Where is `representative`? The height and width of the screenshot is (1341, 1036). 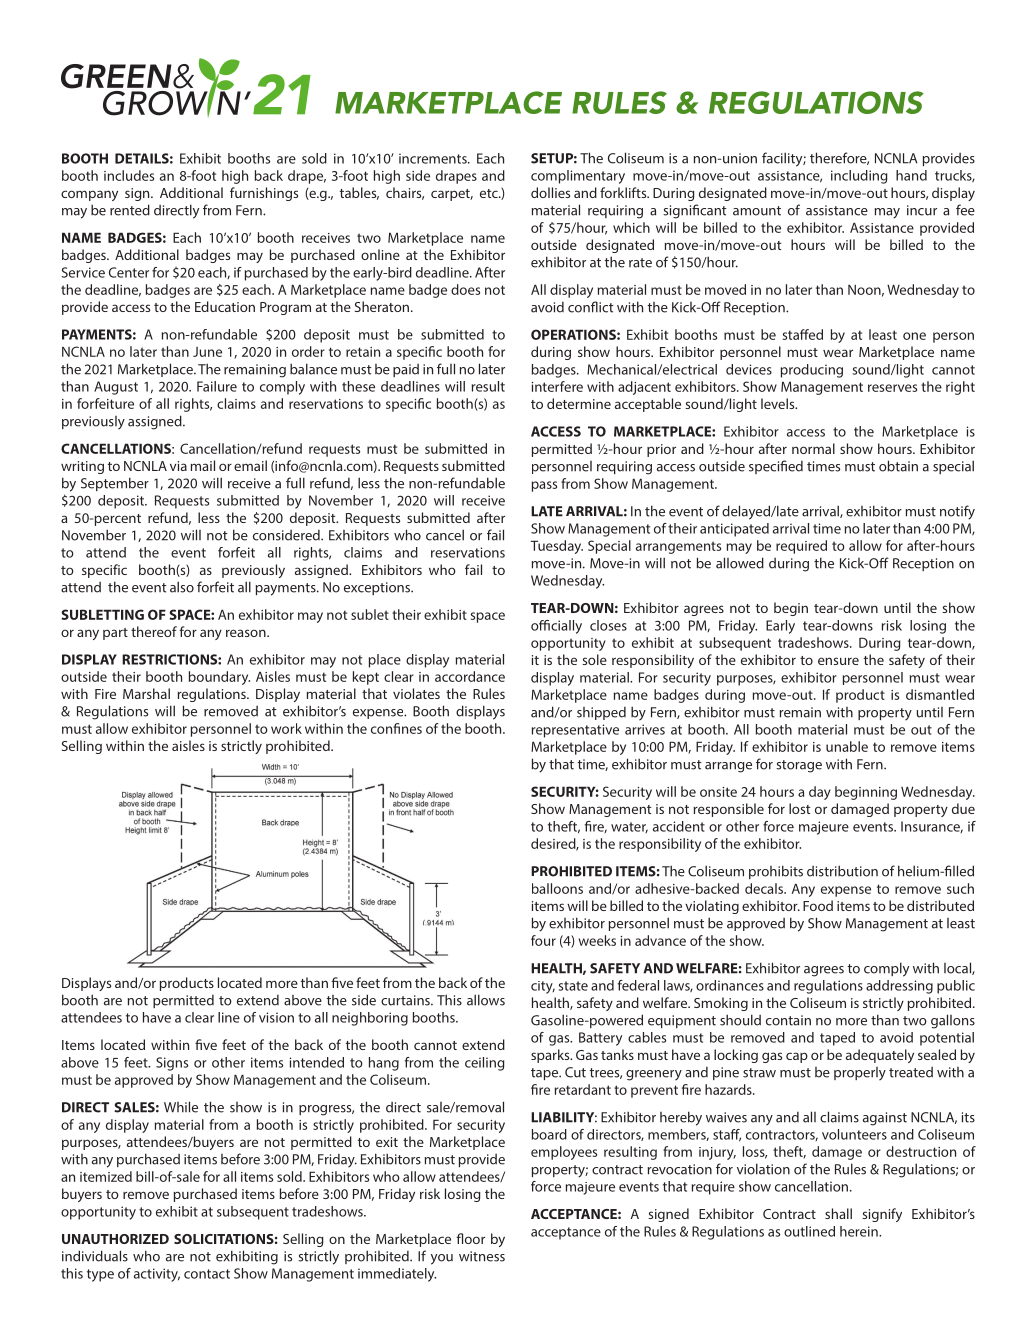 representative is located at coordinates (575, 731).
